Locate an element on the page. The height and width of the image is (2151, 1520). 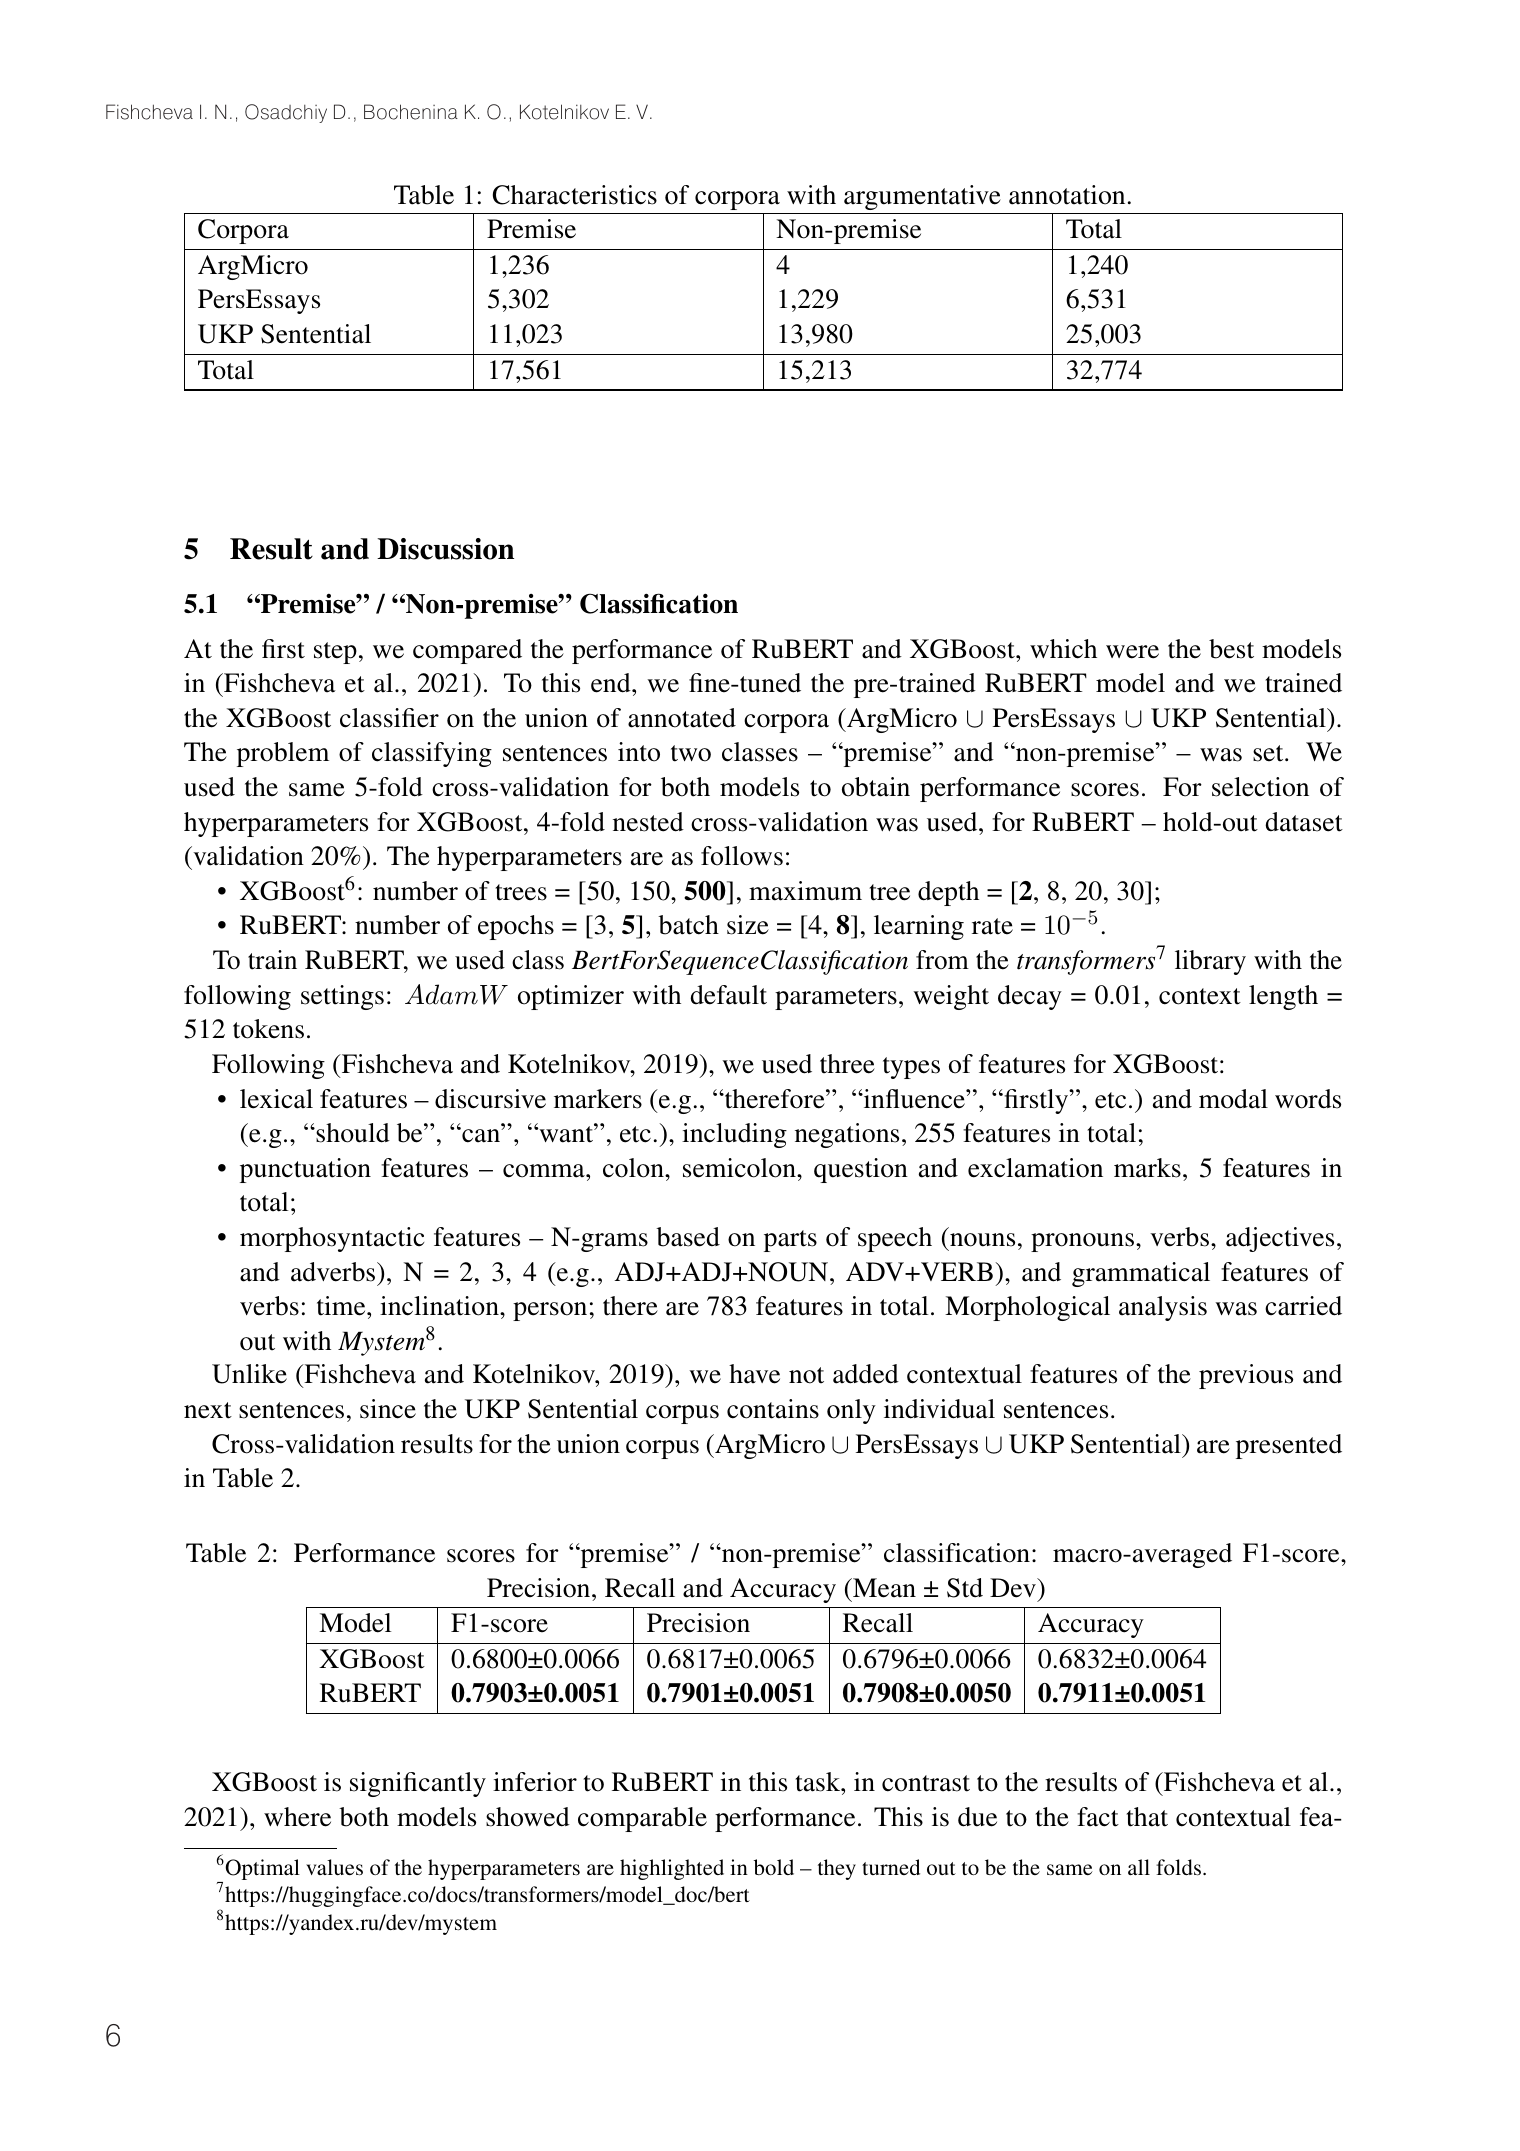
argumentative is located at coordinates (922, 197).
